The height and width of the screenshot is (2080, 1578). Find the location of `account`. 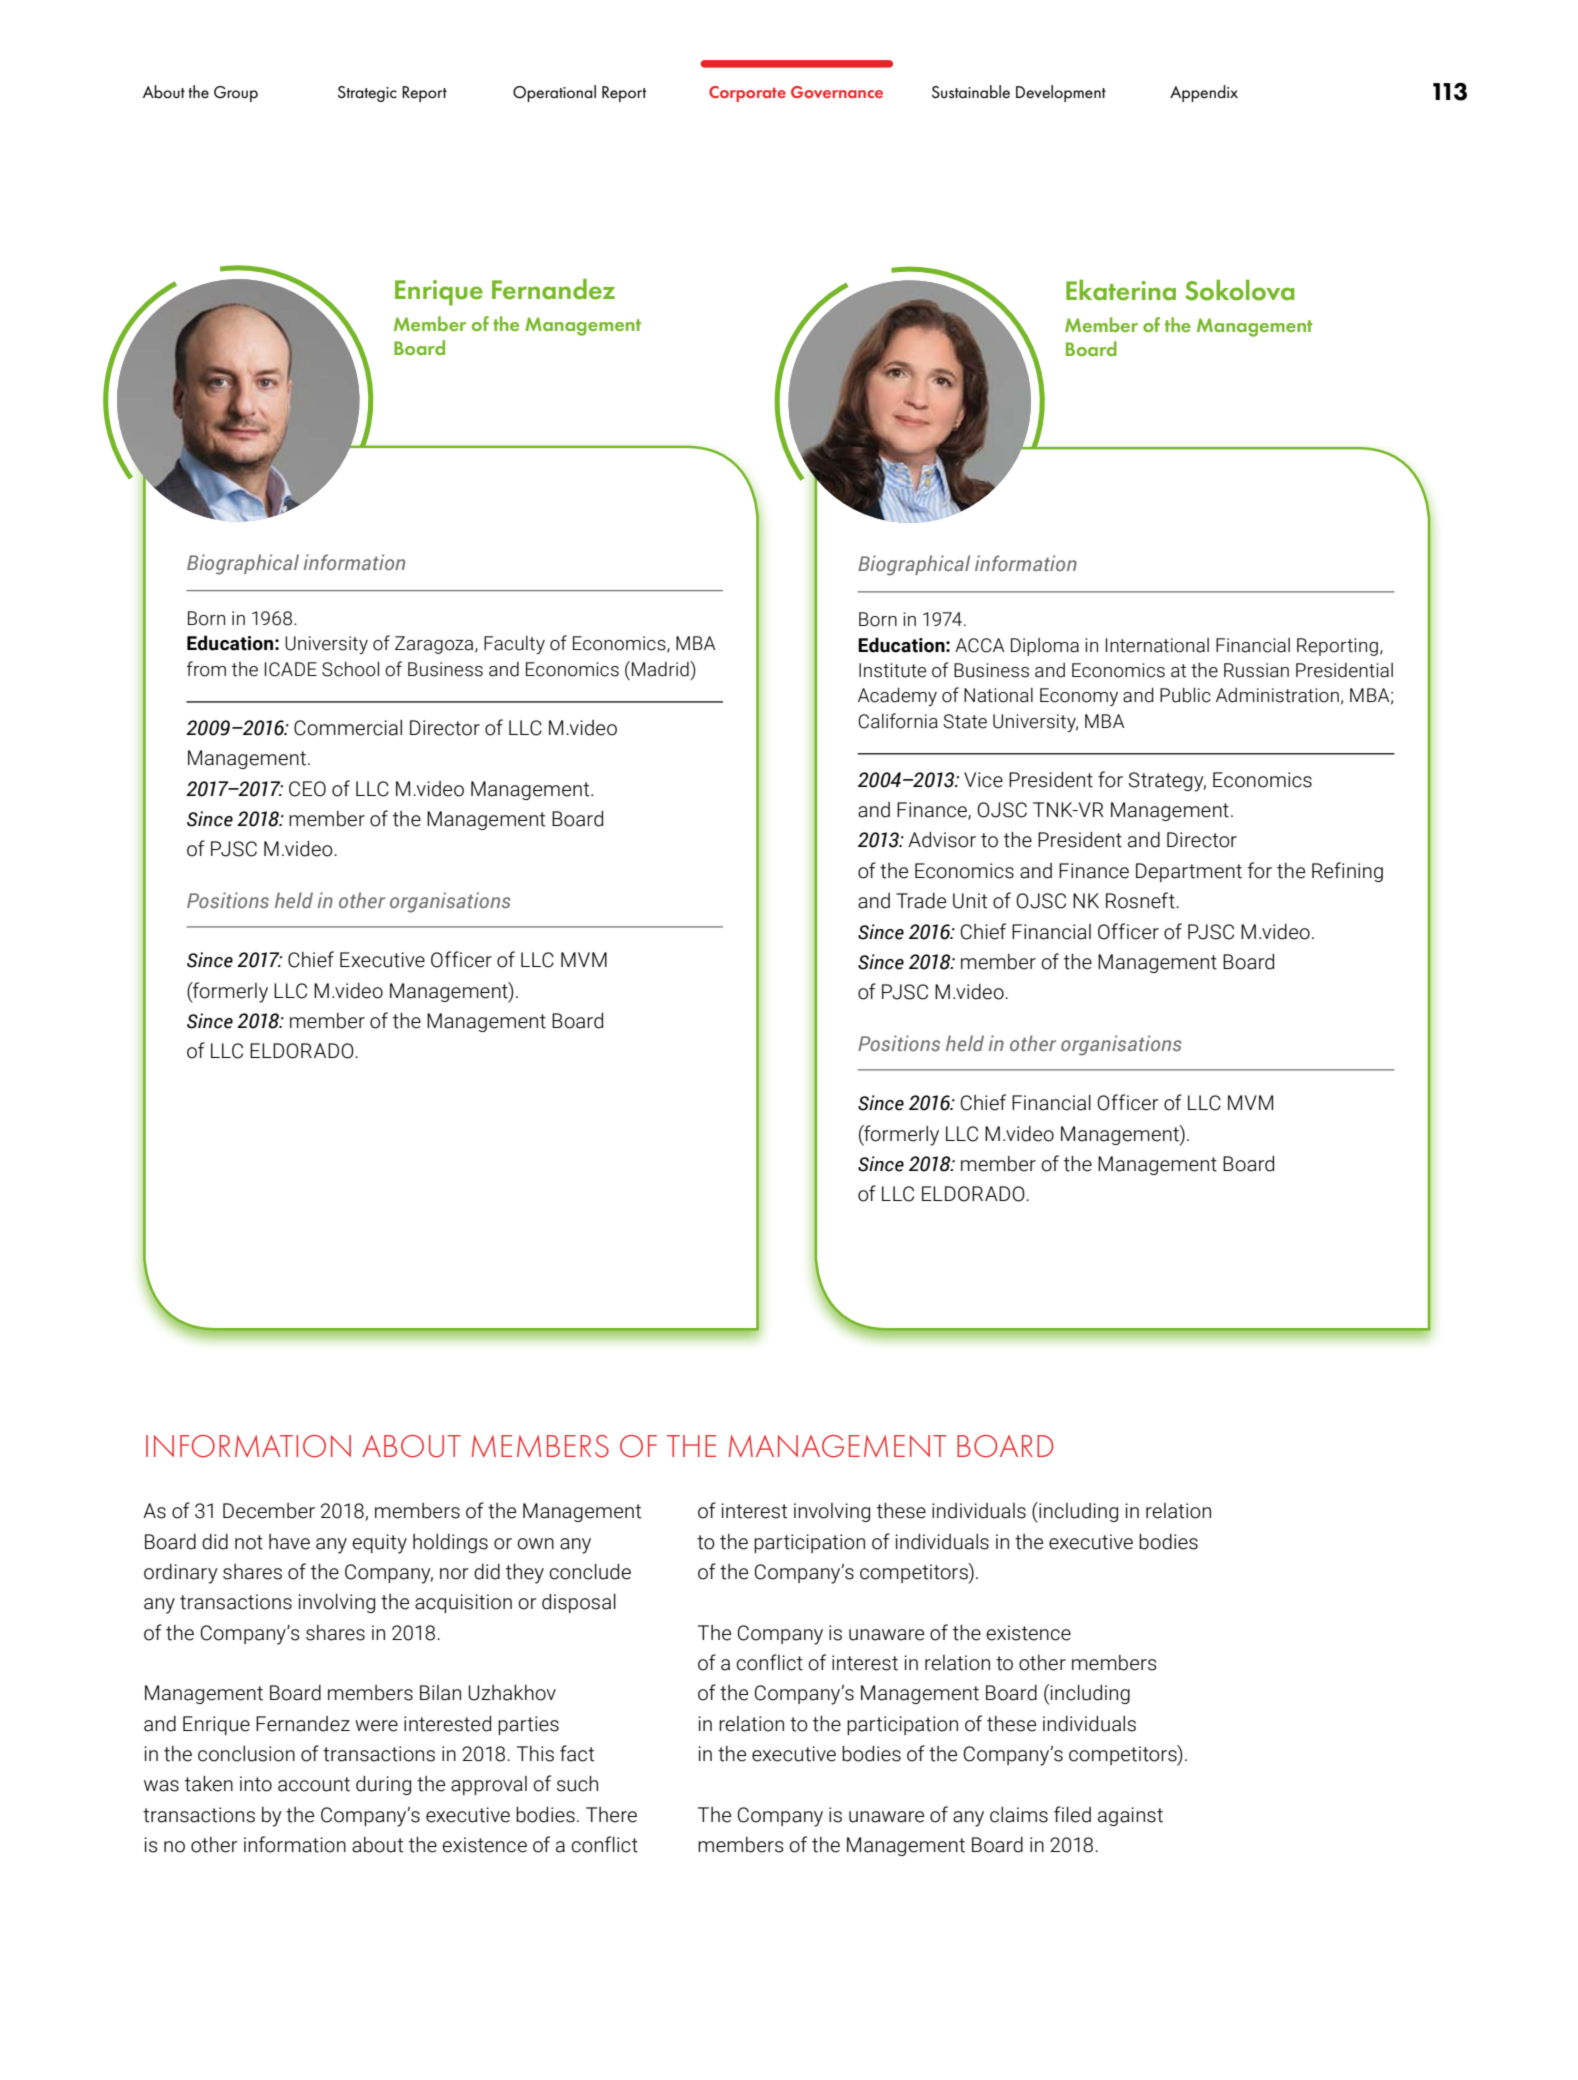

account is located at coordinates (314, 1784).
